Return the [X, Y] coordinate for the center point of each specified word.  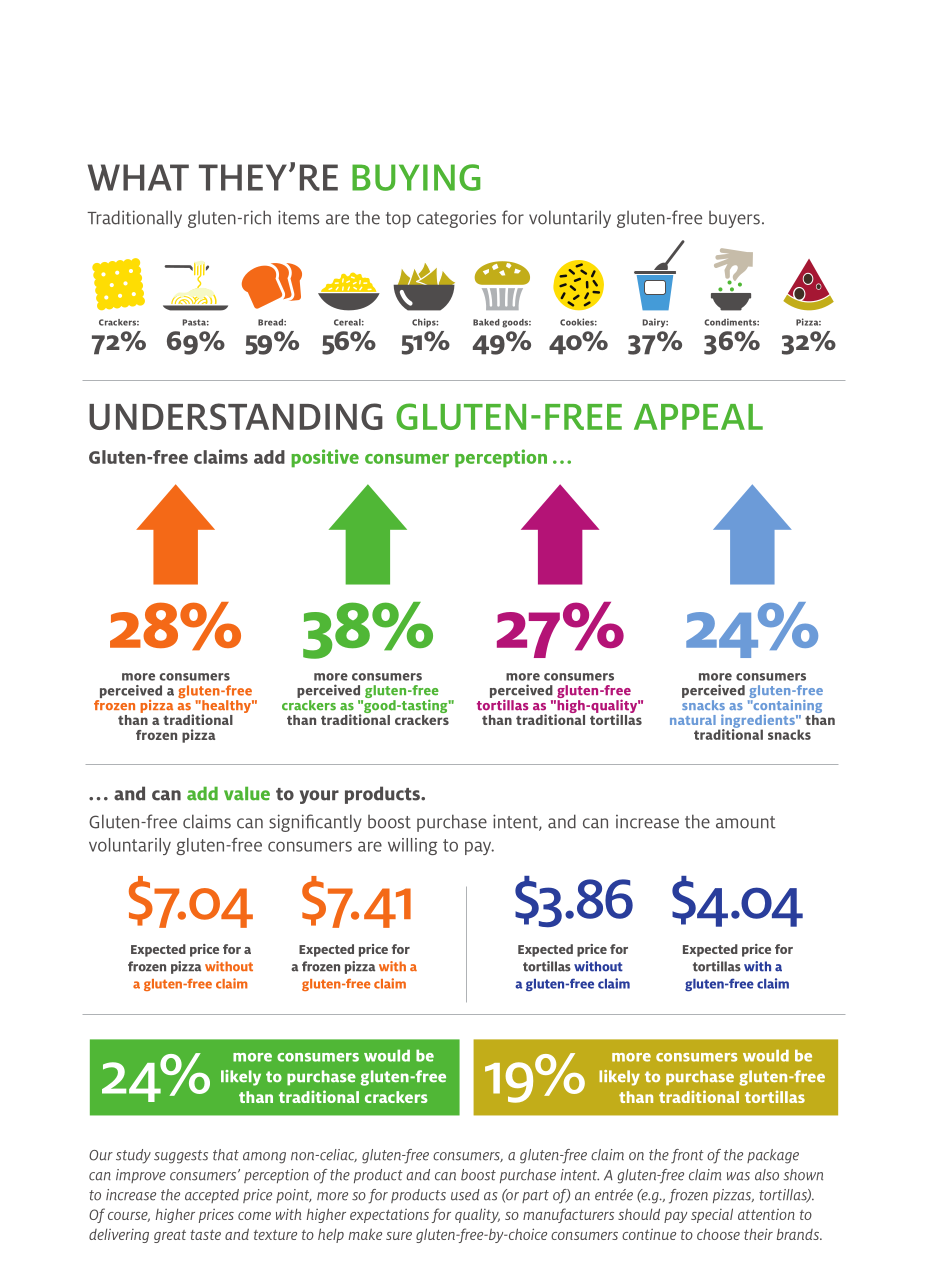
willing [412, 846]
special [712, 1215]
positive [325, 458]
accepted [212, 1196]
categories [456, 219]
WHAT [138, 177]
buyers [734, 219]
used [465, 1195]
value [247, 793]
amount [746, 822]
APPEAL [698, 417]
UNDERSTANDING [236, 416]
